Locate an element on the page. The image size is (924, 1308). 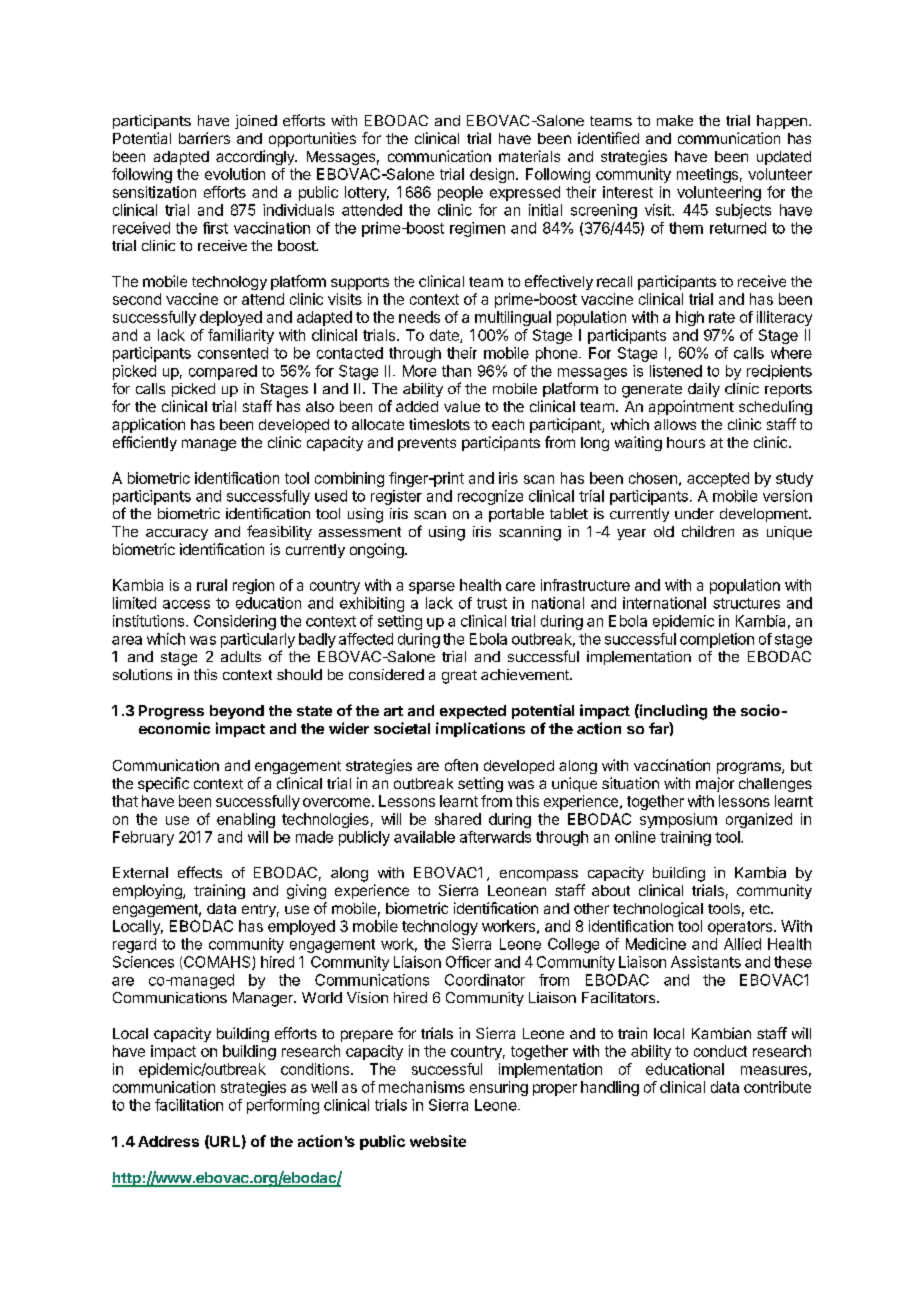
design is located at coordinates (493, 175).
